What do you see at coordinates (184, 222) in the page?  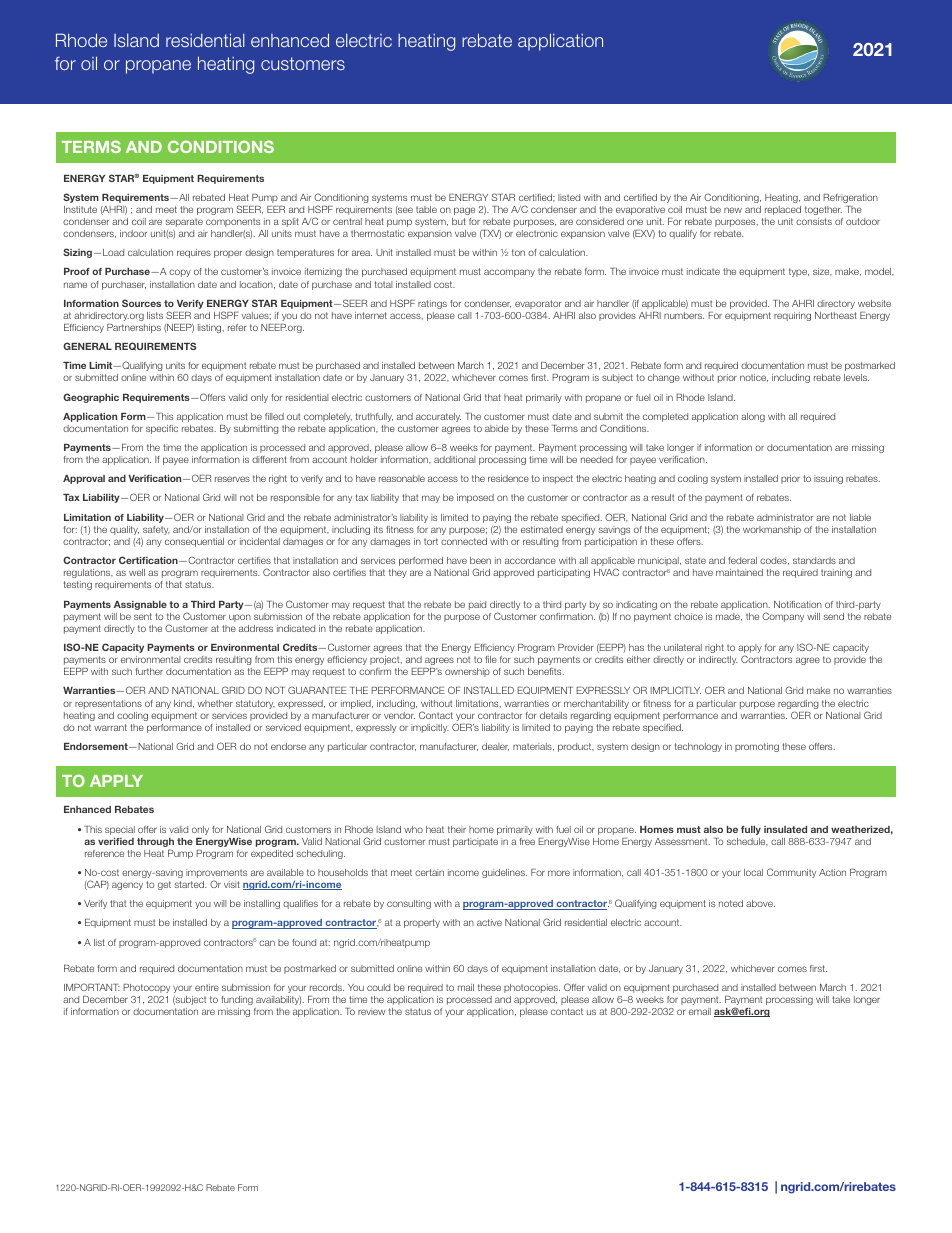 I see `separate` at bounding box center [184, 222].
